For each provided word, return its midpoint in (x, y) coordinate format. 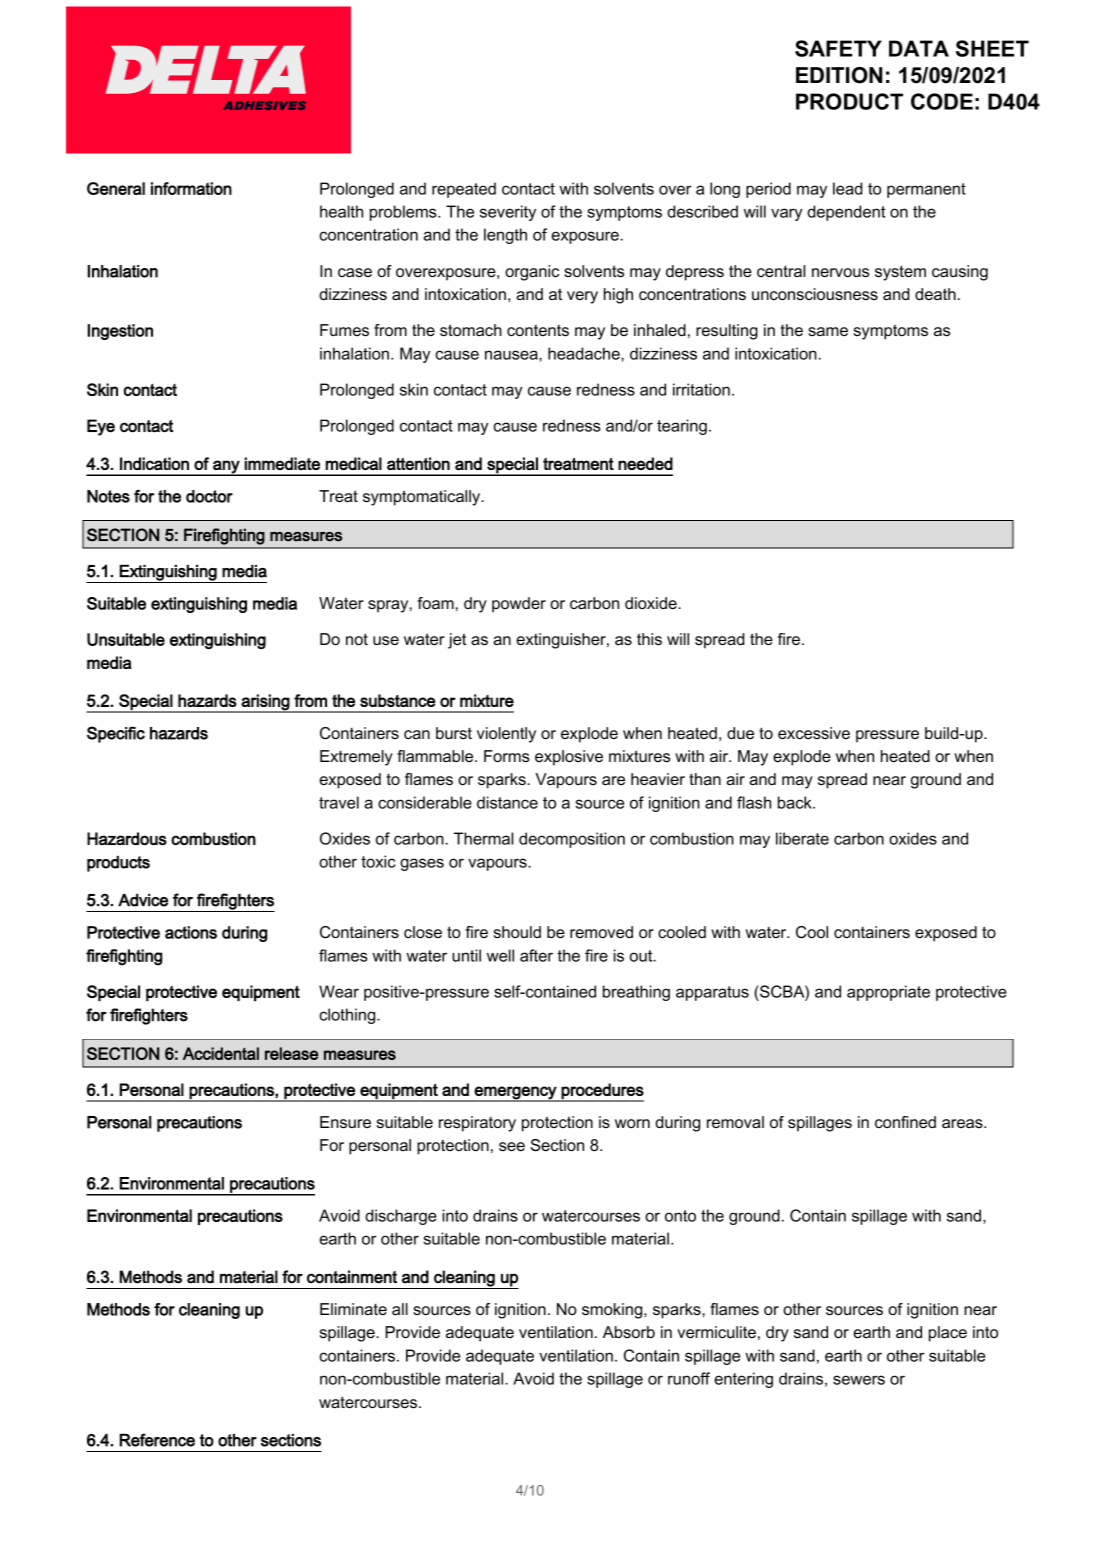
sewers (859, 1380)
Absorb (629, 1332)
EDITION (839, 75)
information (191, 188)
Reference (157, 1440)
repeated (464, 190)
